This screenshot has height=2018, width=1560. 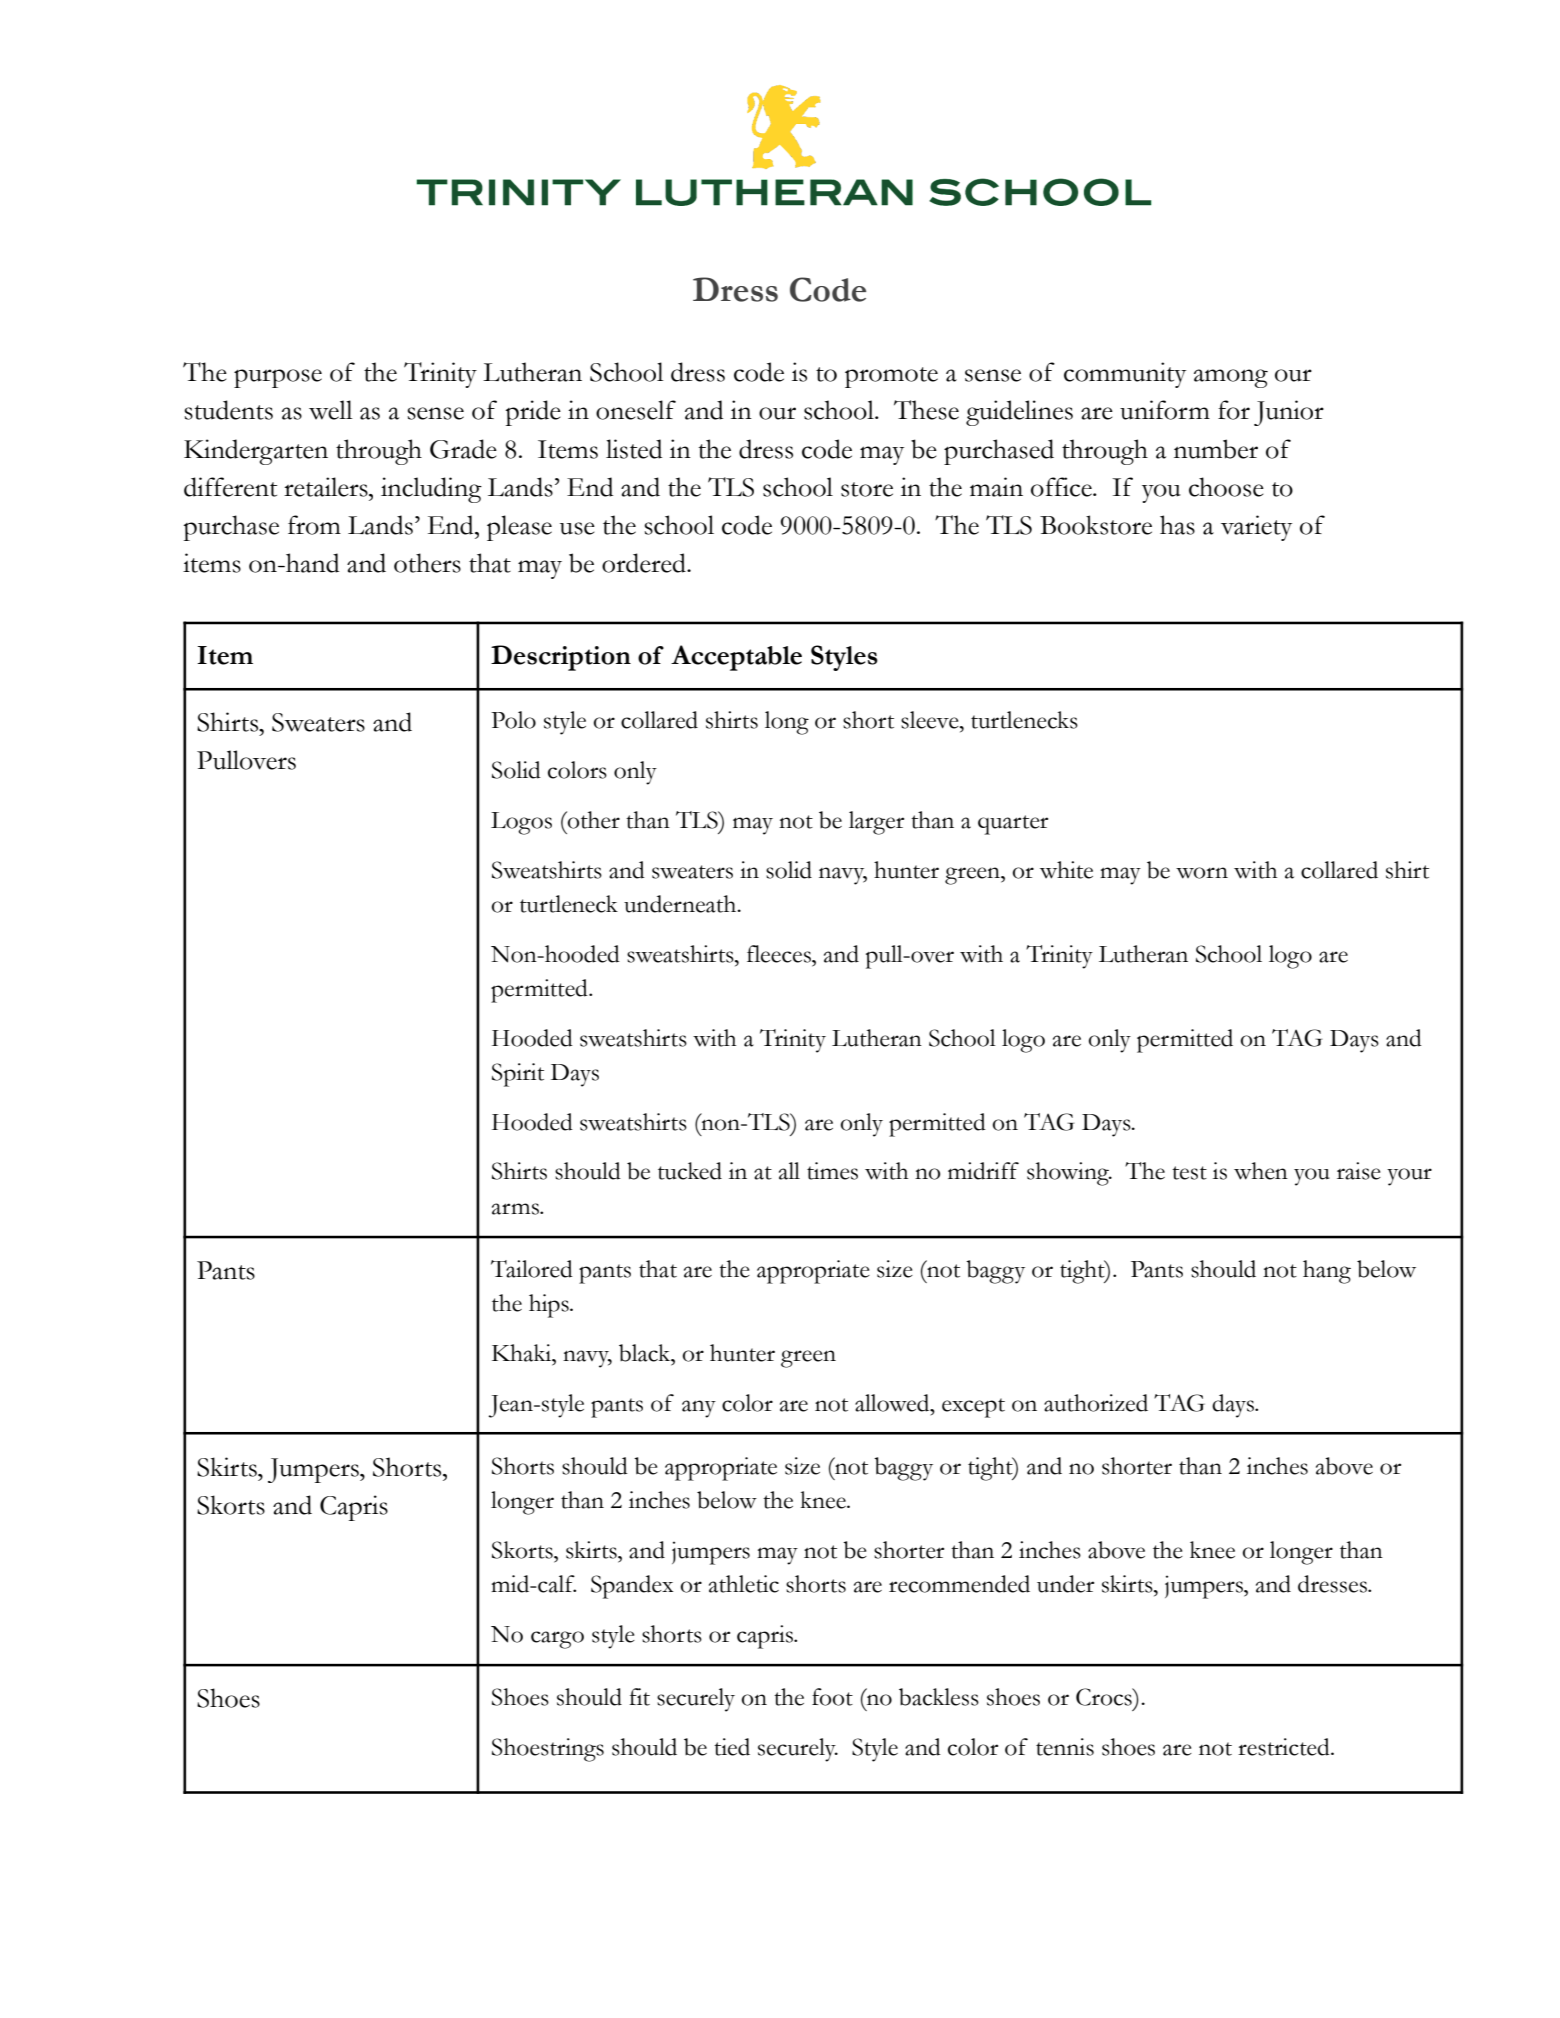 What do you see at coordinates (832, 1697) in the screenshot?
I see `foot` at bounding box center [832, 1697].
